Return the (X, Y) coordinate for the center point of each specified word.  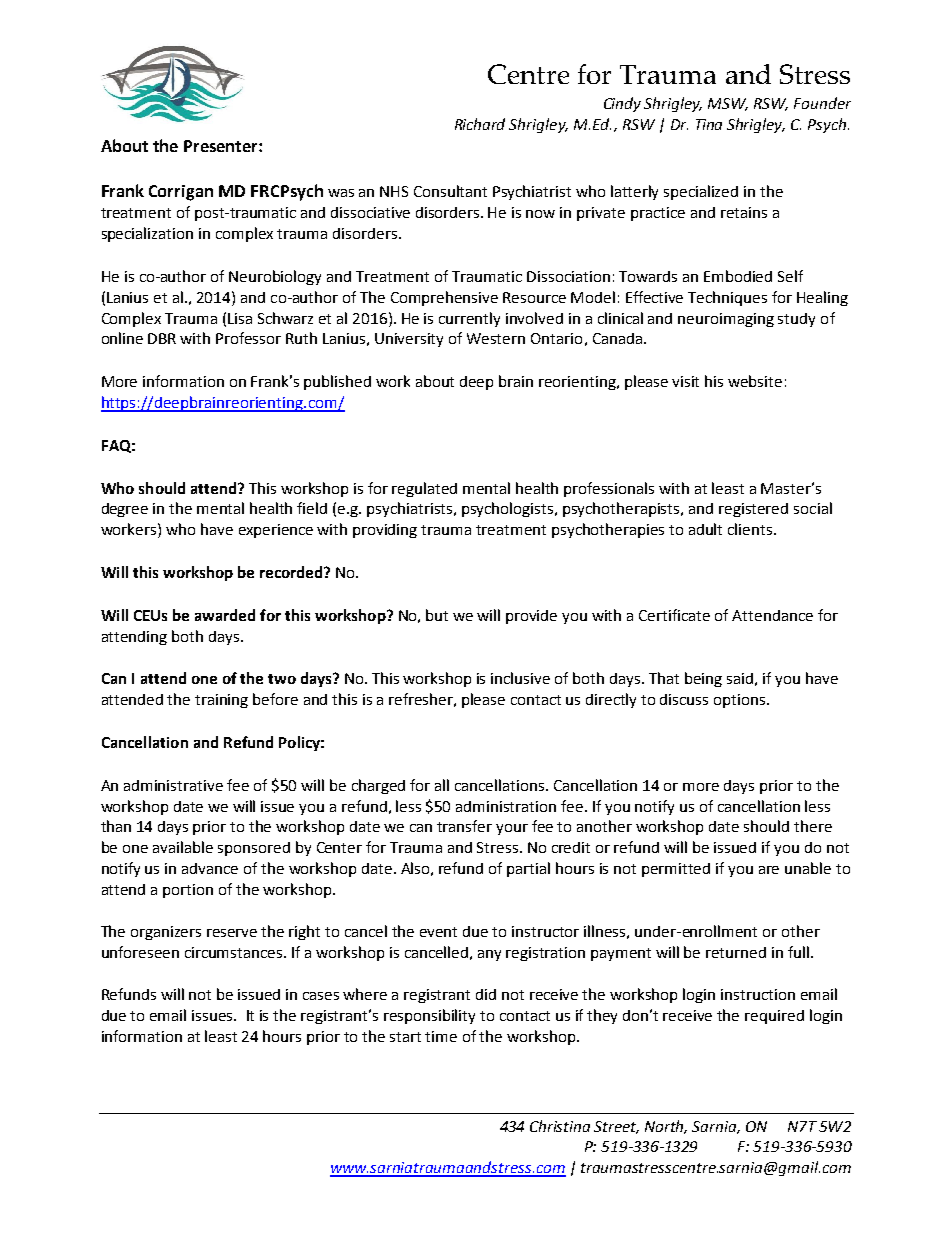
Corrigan (181, 193)
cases (321, 996)
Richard (480, 124)
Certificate (674, 615)
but (437, 615)
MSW (728, 104)
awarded (225, 615)
